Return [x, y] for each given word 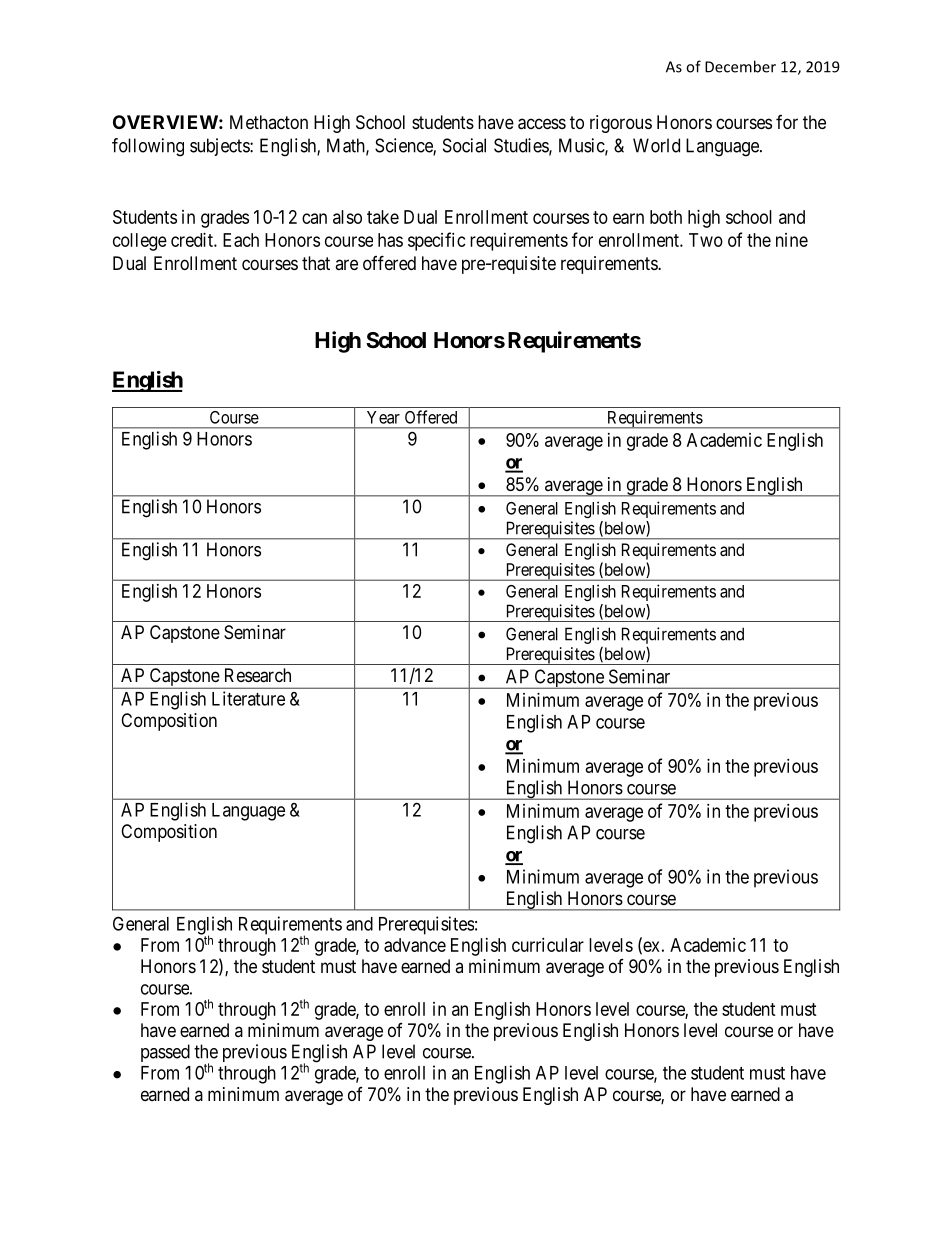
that [316, 263]
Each [241, 240]
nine [792, 240]
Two [706, 240]
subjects [220, 147]
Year [383, 417]
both [666, 217]
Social [464, 145]
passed [165, 1053]
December [740, 66]
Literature [248, 698]
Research [258, 675]
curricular [548, 945]
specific [437, 241]
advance [415, 945]
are [346, 264]
